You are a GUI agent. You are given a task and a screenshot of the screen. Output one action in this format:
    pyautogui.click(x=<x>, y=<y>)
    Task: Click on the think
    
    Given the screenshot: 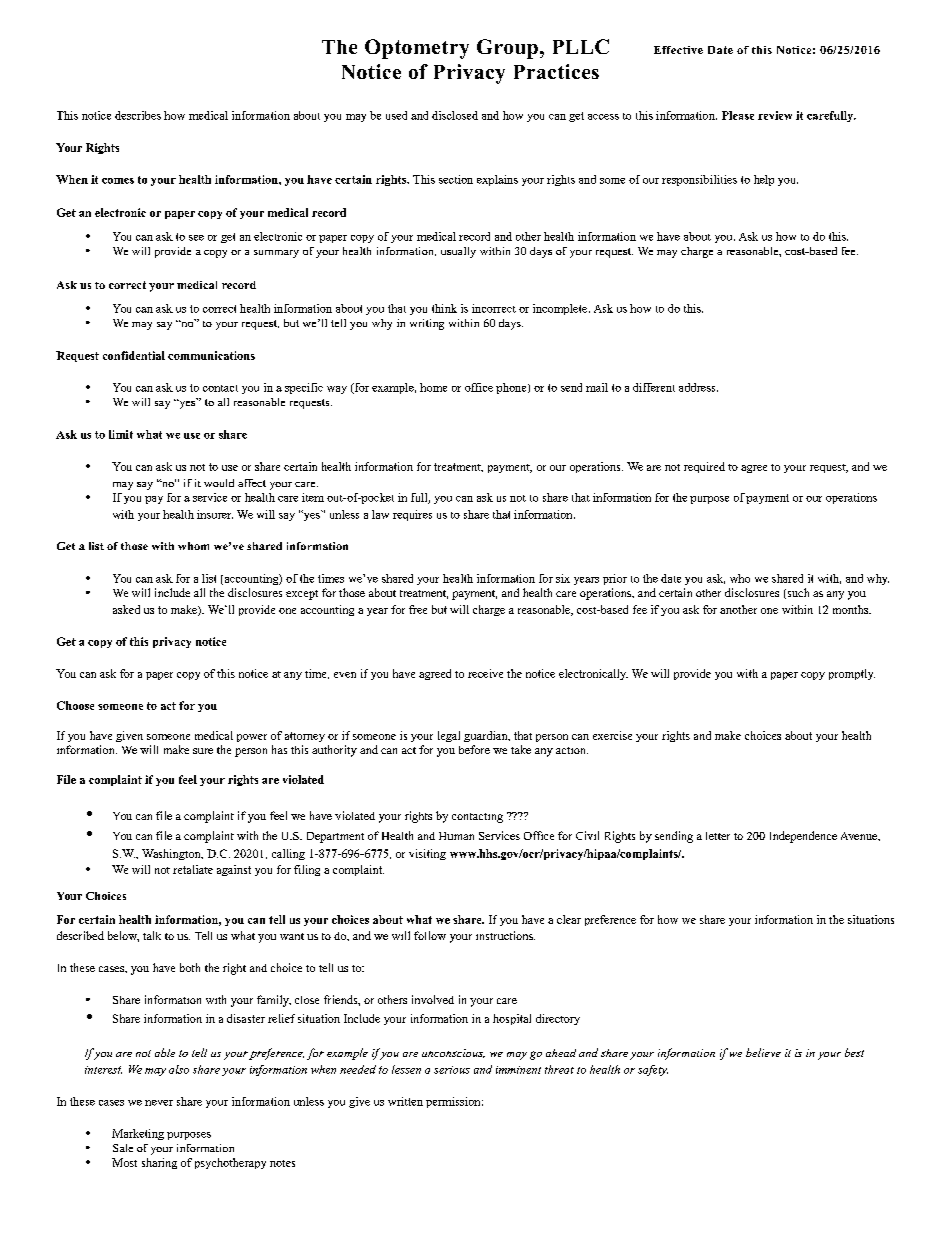 What is the action you would take?
    pyautogui.click(x=444, y=308)
